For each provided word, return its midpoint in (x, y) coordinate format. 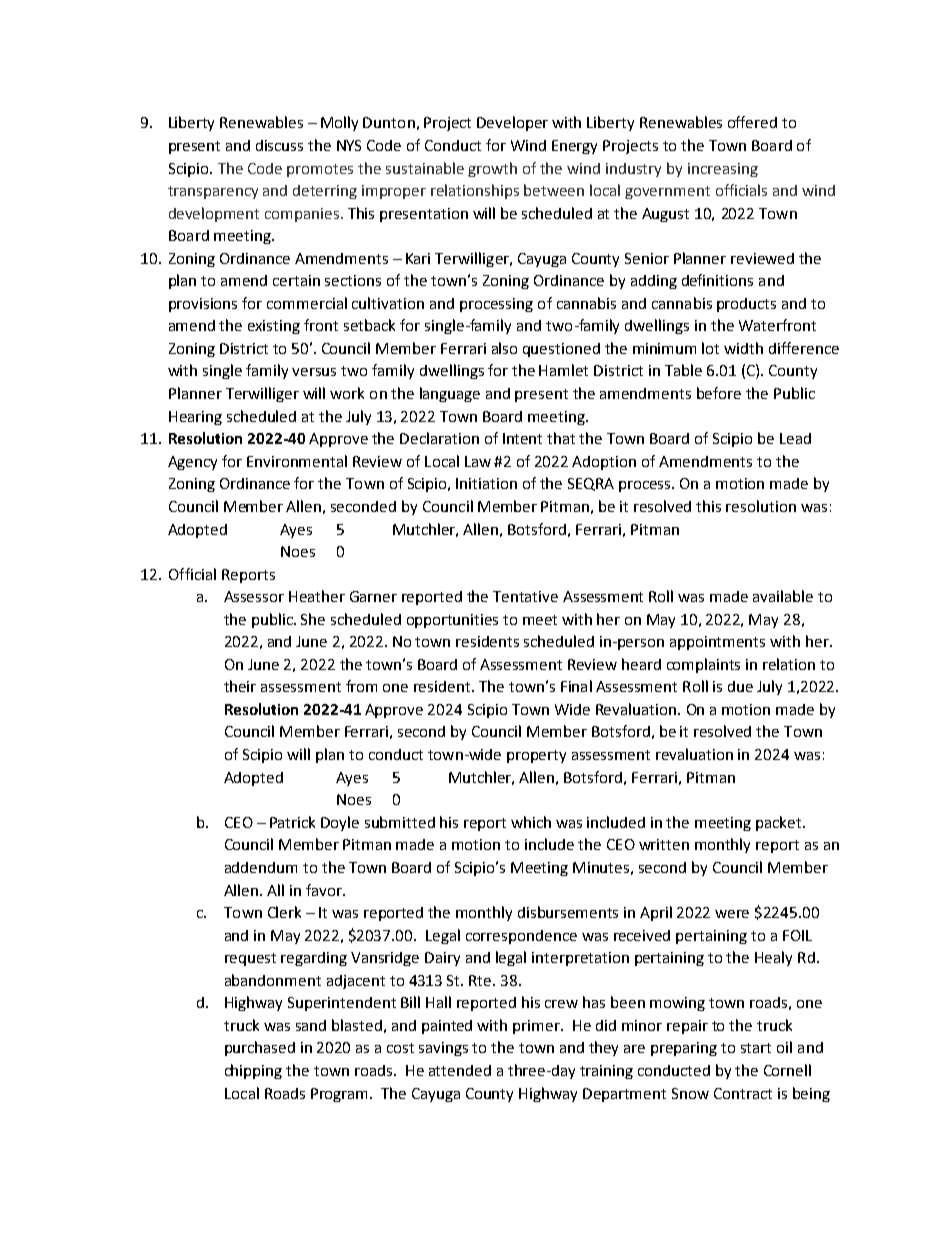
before (719, 393)
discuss (279, 145)
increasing (723, 170)
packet (780, 823)
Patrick (292, 822)
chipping (253, 1071)
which (531, 822)
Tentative (525, 596)
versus (314, 372)
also (504, 348)
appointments (717, 643)
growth (492, 169)
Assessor (254, 596)
